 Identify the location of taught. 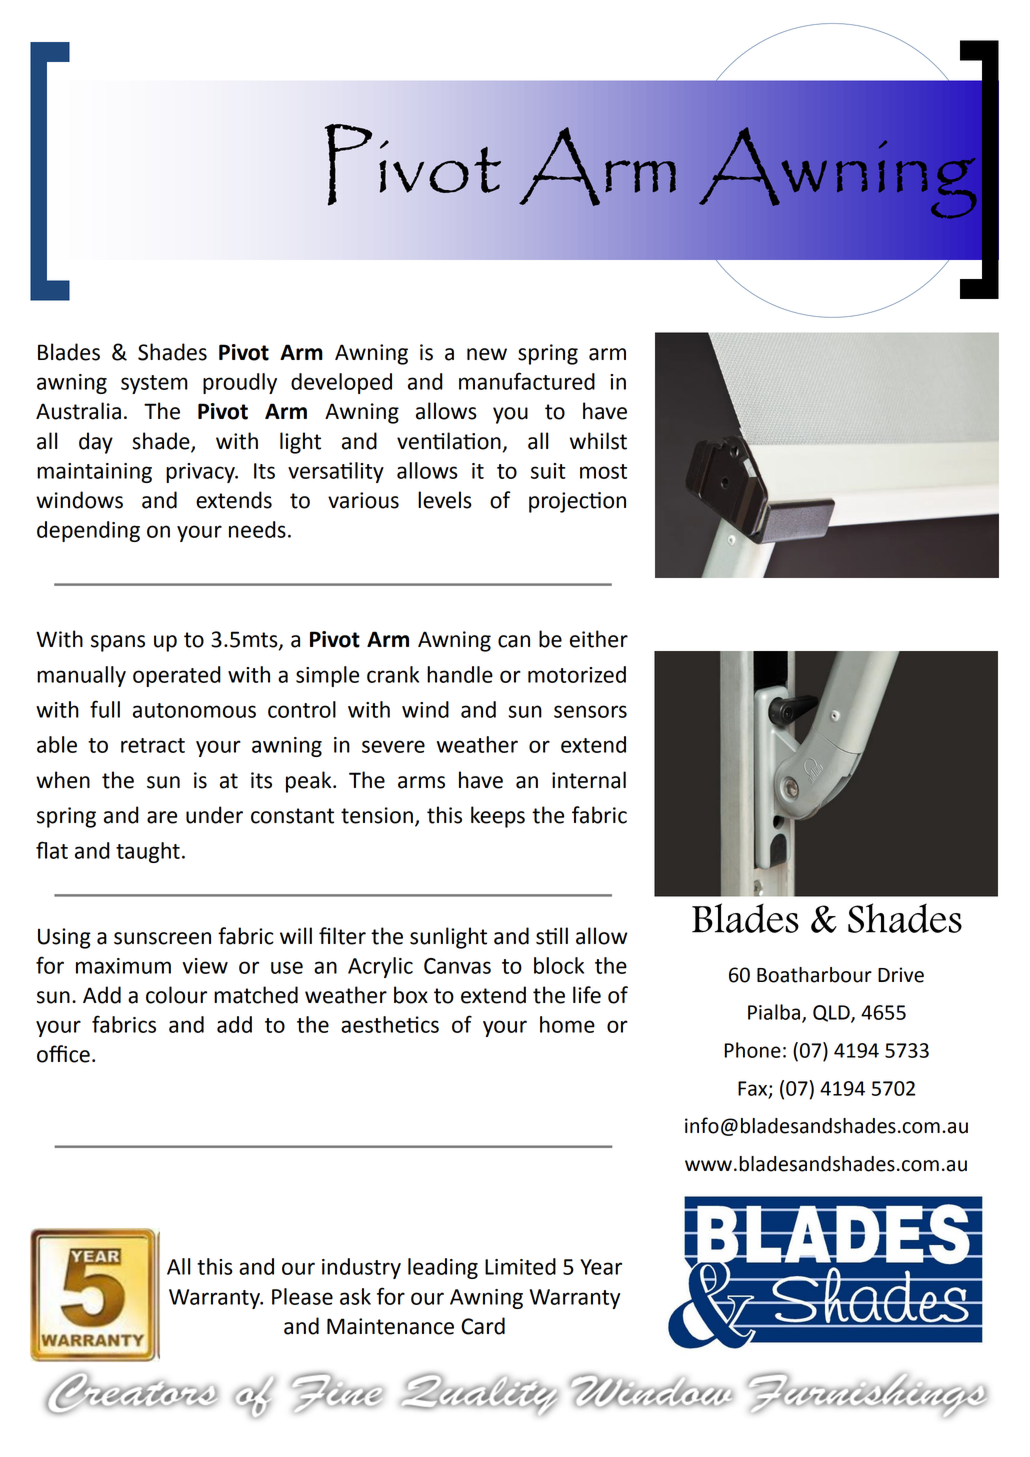
(148, 852).
